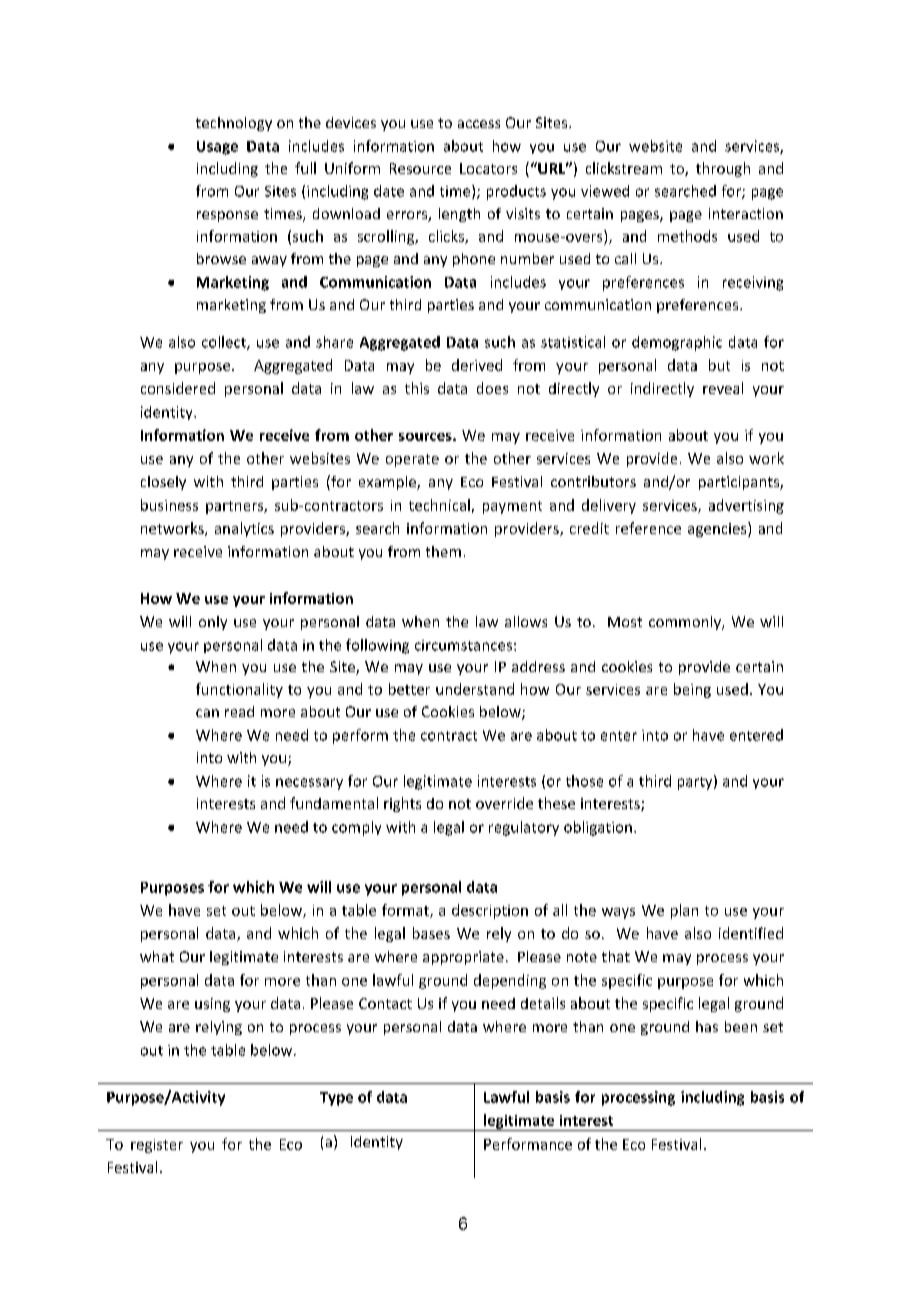 This page has height=1308, width=924. Describe the element at coordinates (625, 622) in the page. I see `Most` at that location.
